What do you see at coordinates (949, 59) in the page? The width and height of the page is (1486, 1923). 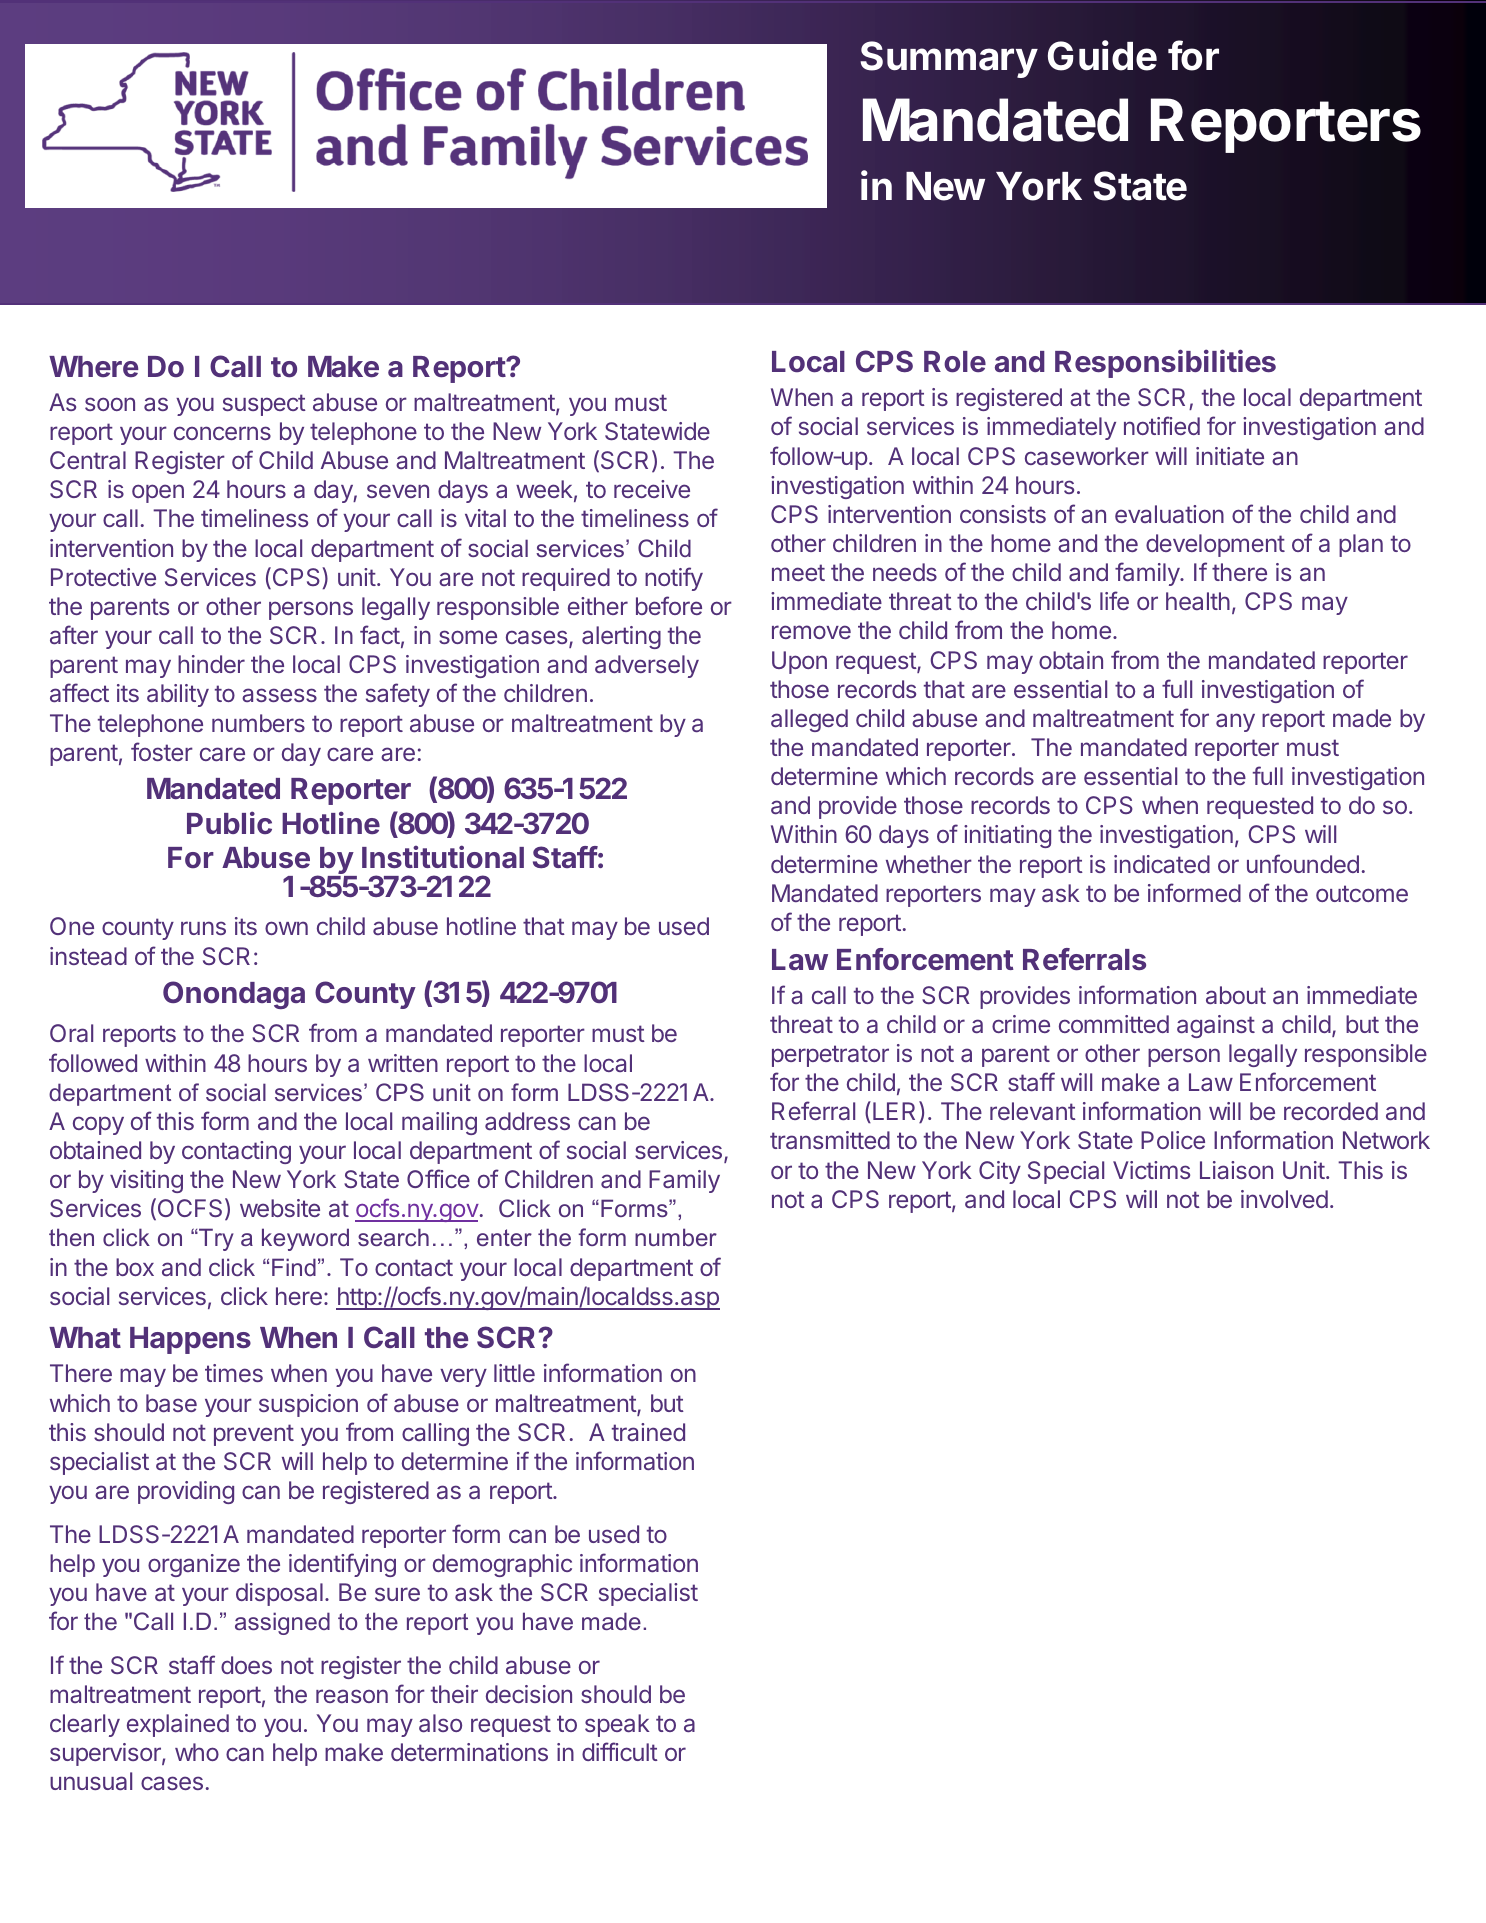 I see `Summary` at bounding box center [949, 59].
